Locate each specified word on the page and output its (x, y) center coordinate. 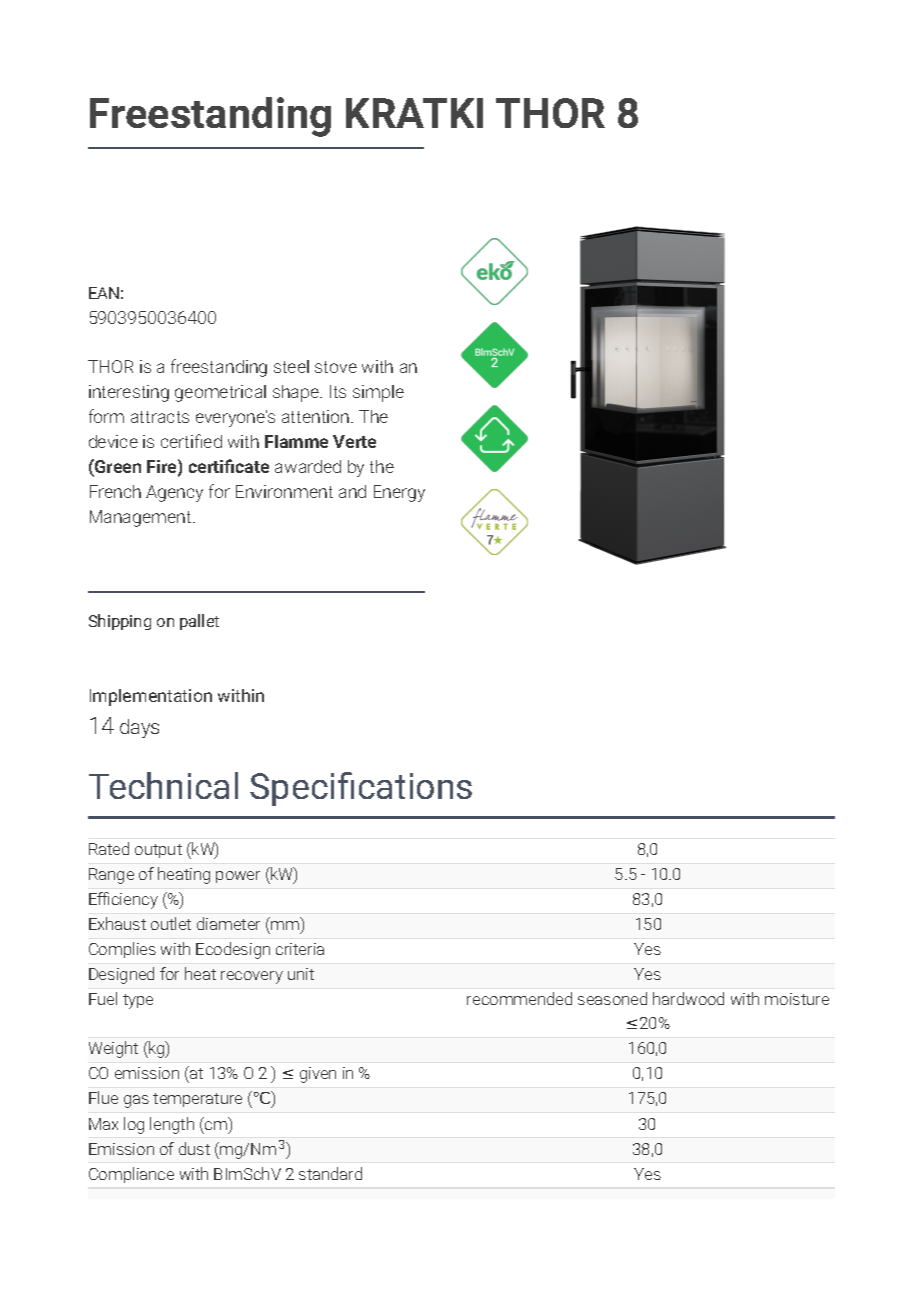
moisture (797, 999)
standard (330, 1173)
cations (415, 786)
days (139, 728)
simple (378, 393)
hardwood (688, 998)
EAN (104, 293)
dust (194, 1148)
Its (338, 391)
